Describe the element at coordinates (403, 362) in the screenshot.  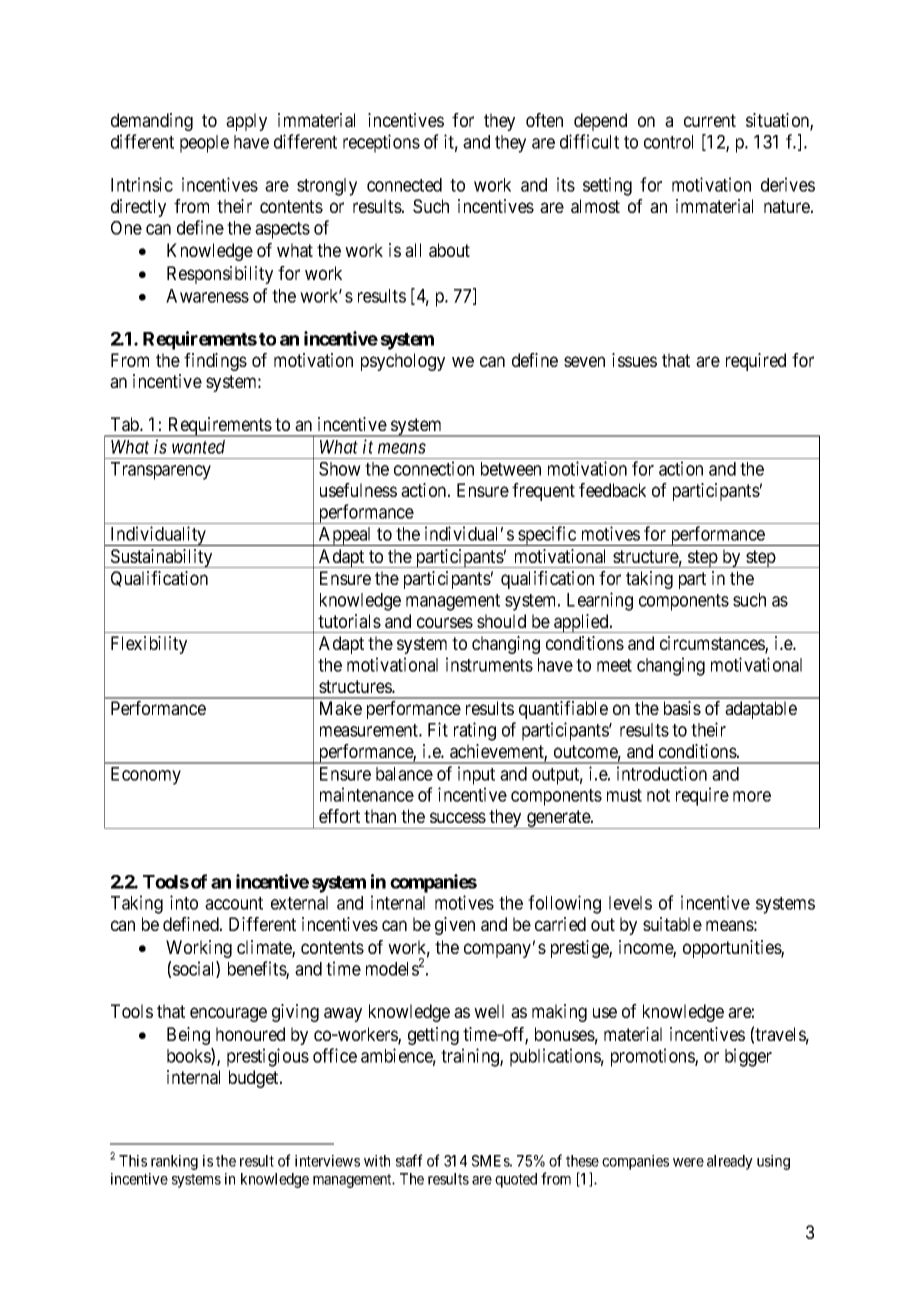
I see `psychology` at that location.
